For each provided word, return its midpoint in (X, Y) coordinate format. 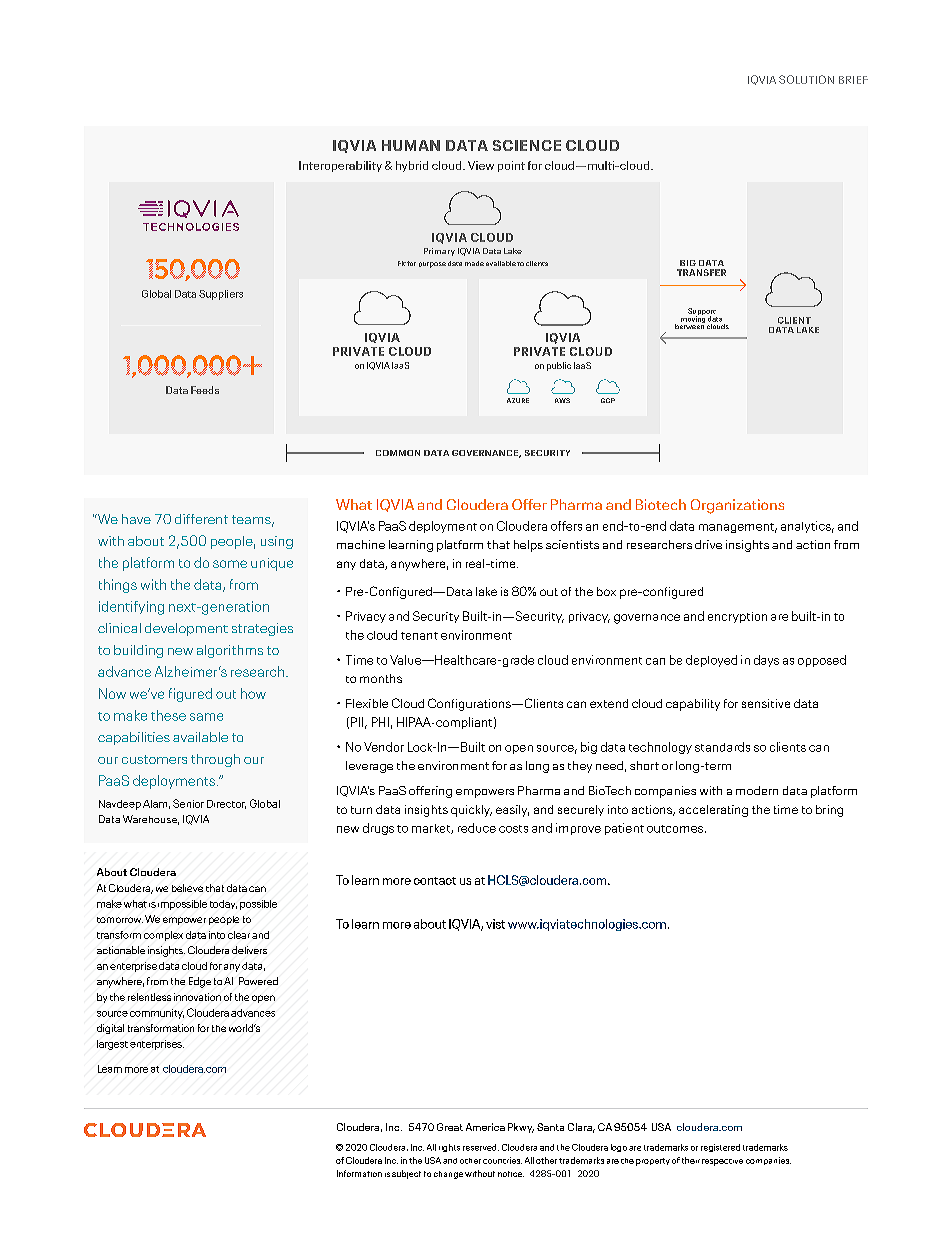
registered (720, 1148)
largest (112, 1045)
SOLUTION (806, 79)
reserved (481, 1147)
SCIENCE (527, 145)
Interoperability (340, 166)
